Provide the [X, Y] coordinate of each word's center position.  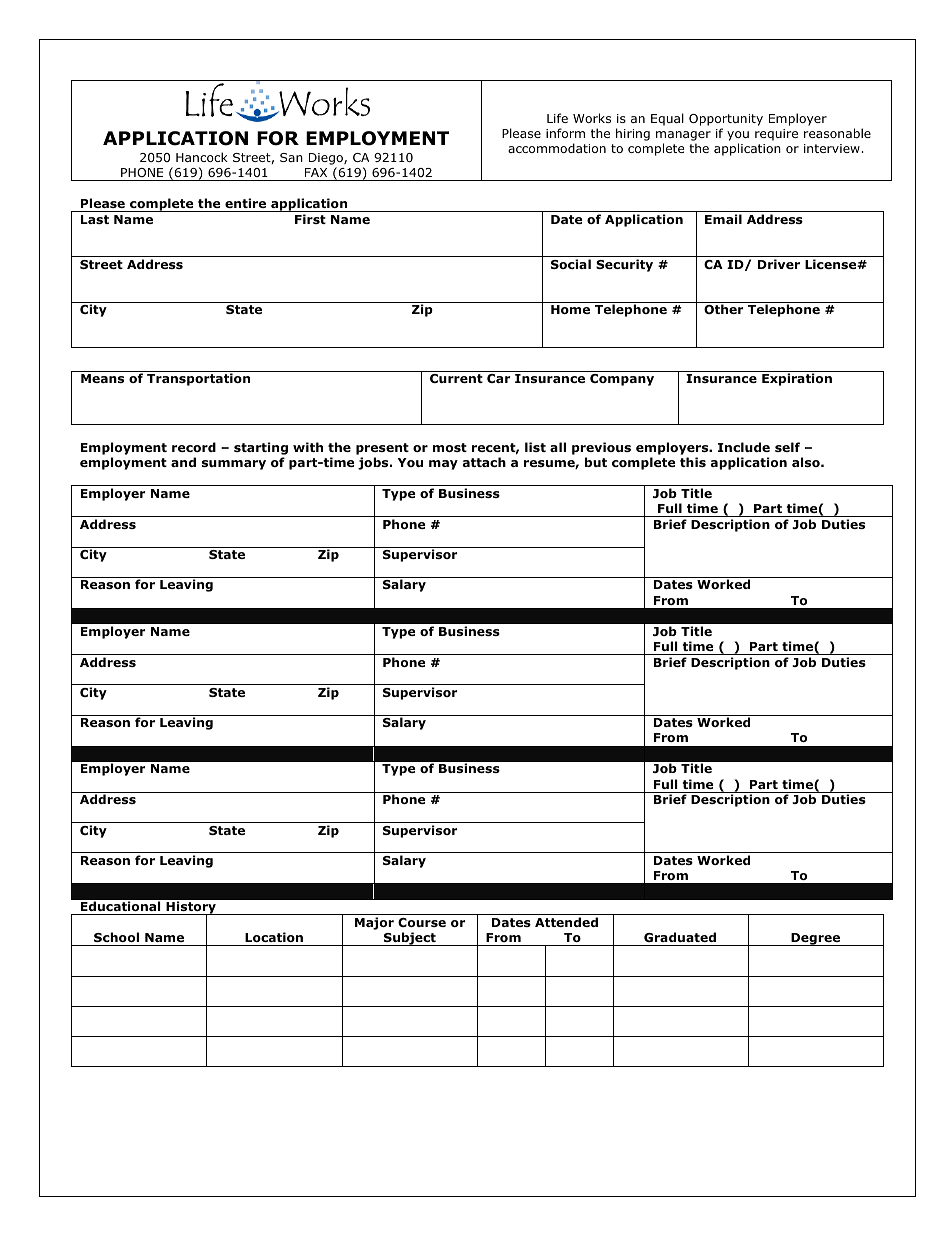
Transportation [198, 379]
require [776, 135]
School [116, 937]
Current [456, 378]
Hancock [202, 157]
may [443, 465]
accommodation [557, 148]
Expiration [797, 379]
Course [422, 922]
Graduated [680, 937]
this [693, 462]
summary [234, 465]
